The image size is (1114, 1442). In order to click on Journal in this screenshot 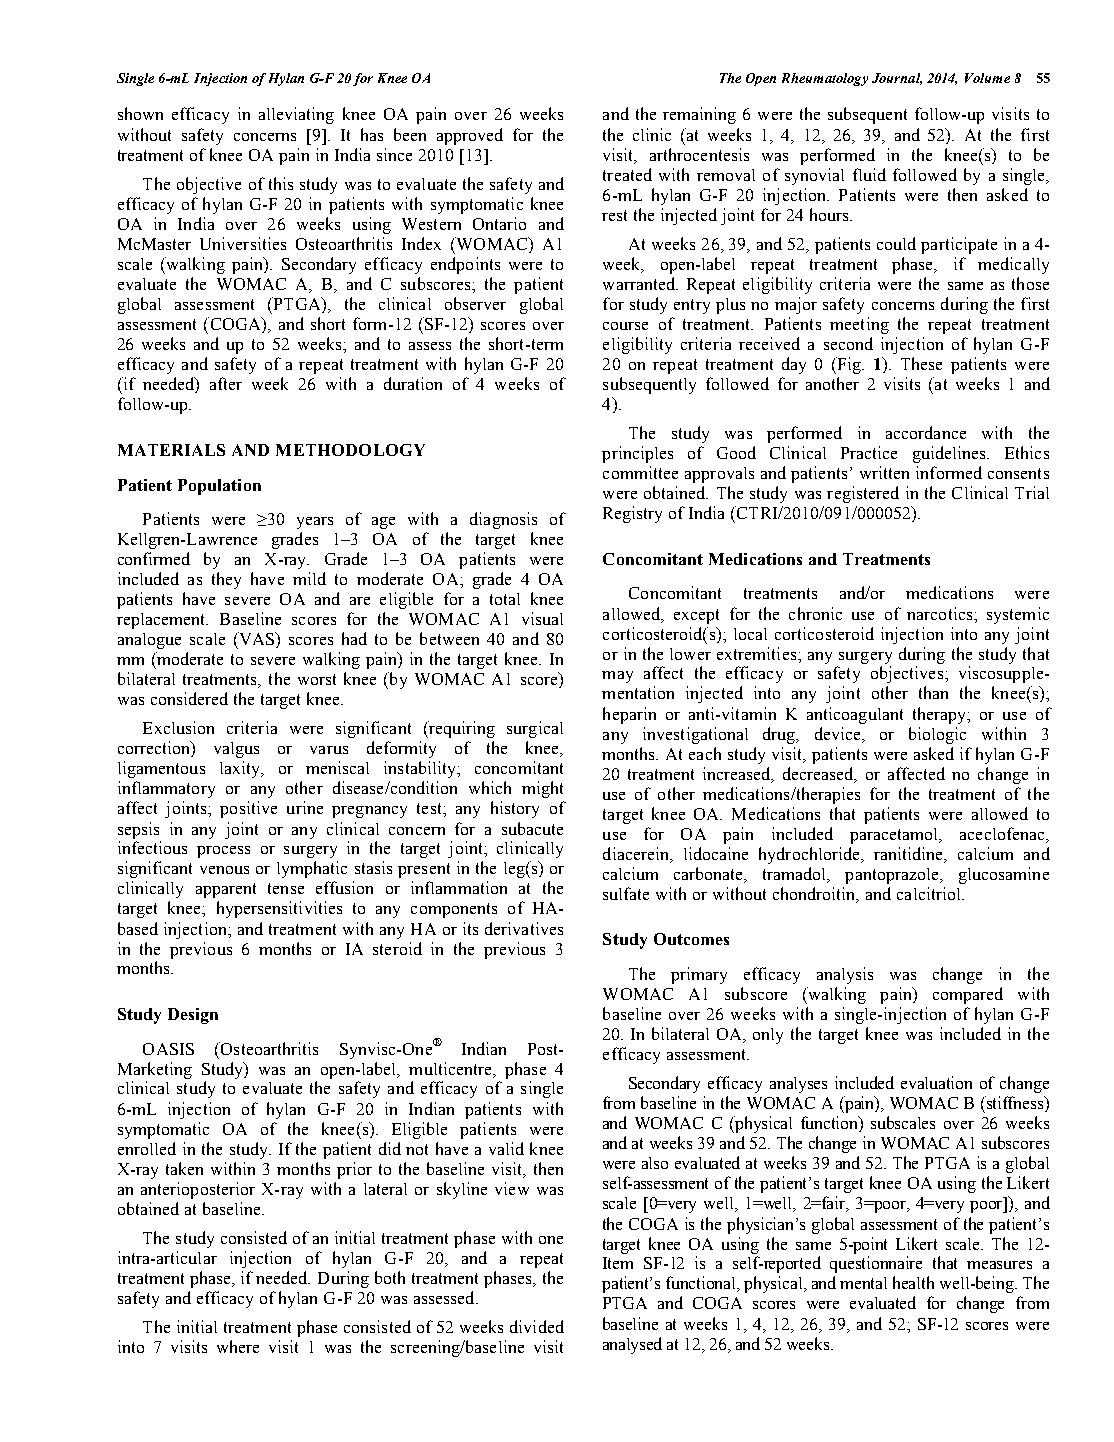, I will do `click(897, 79)`.
